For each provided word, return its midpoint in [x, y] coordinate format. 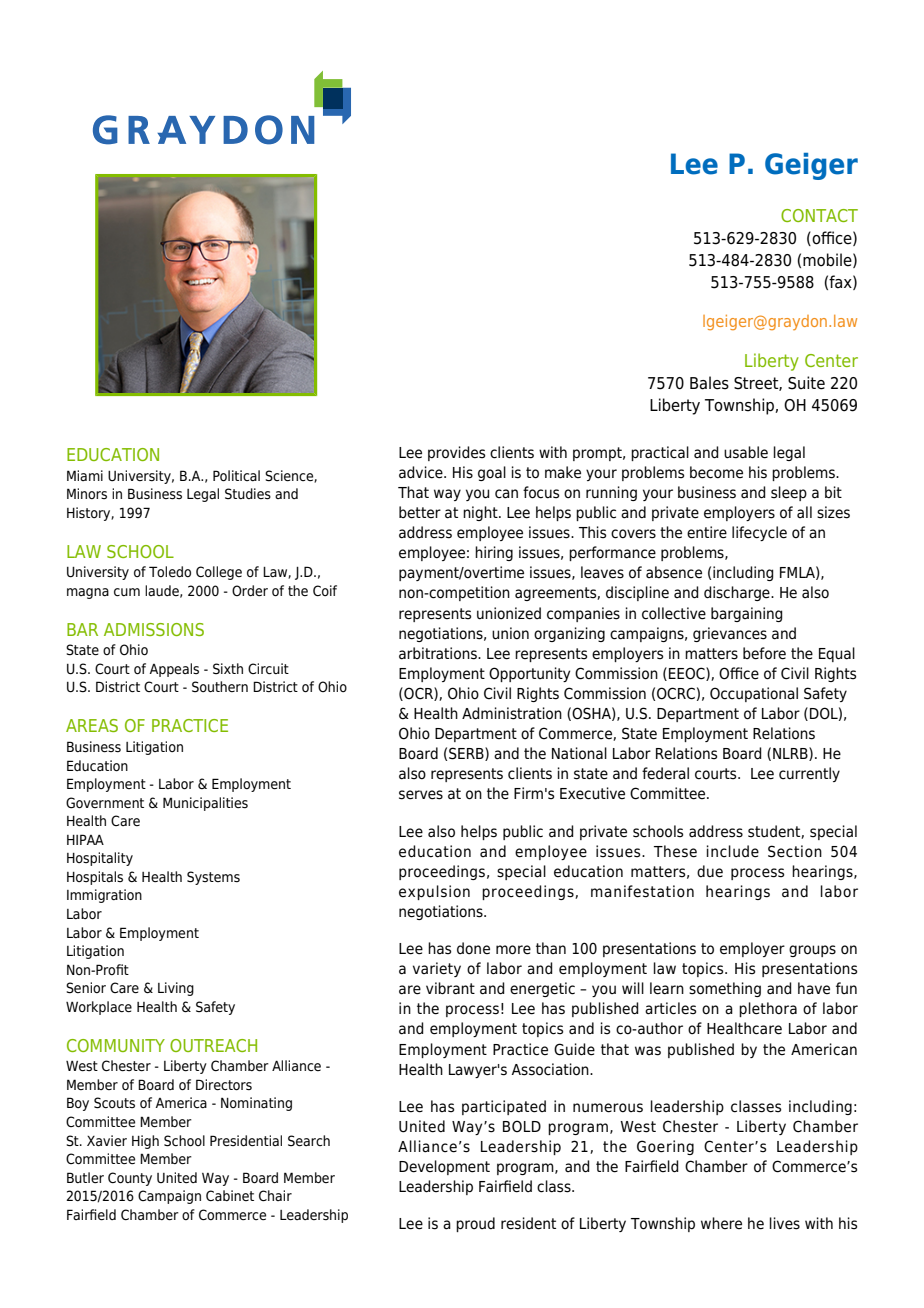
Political [236, 476]
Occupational [754, 694]
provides [456, 453]
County [130, 1179]
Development [444, 1167]
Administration [512, 713]
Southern [220, 687]
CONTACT [819, 215]
